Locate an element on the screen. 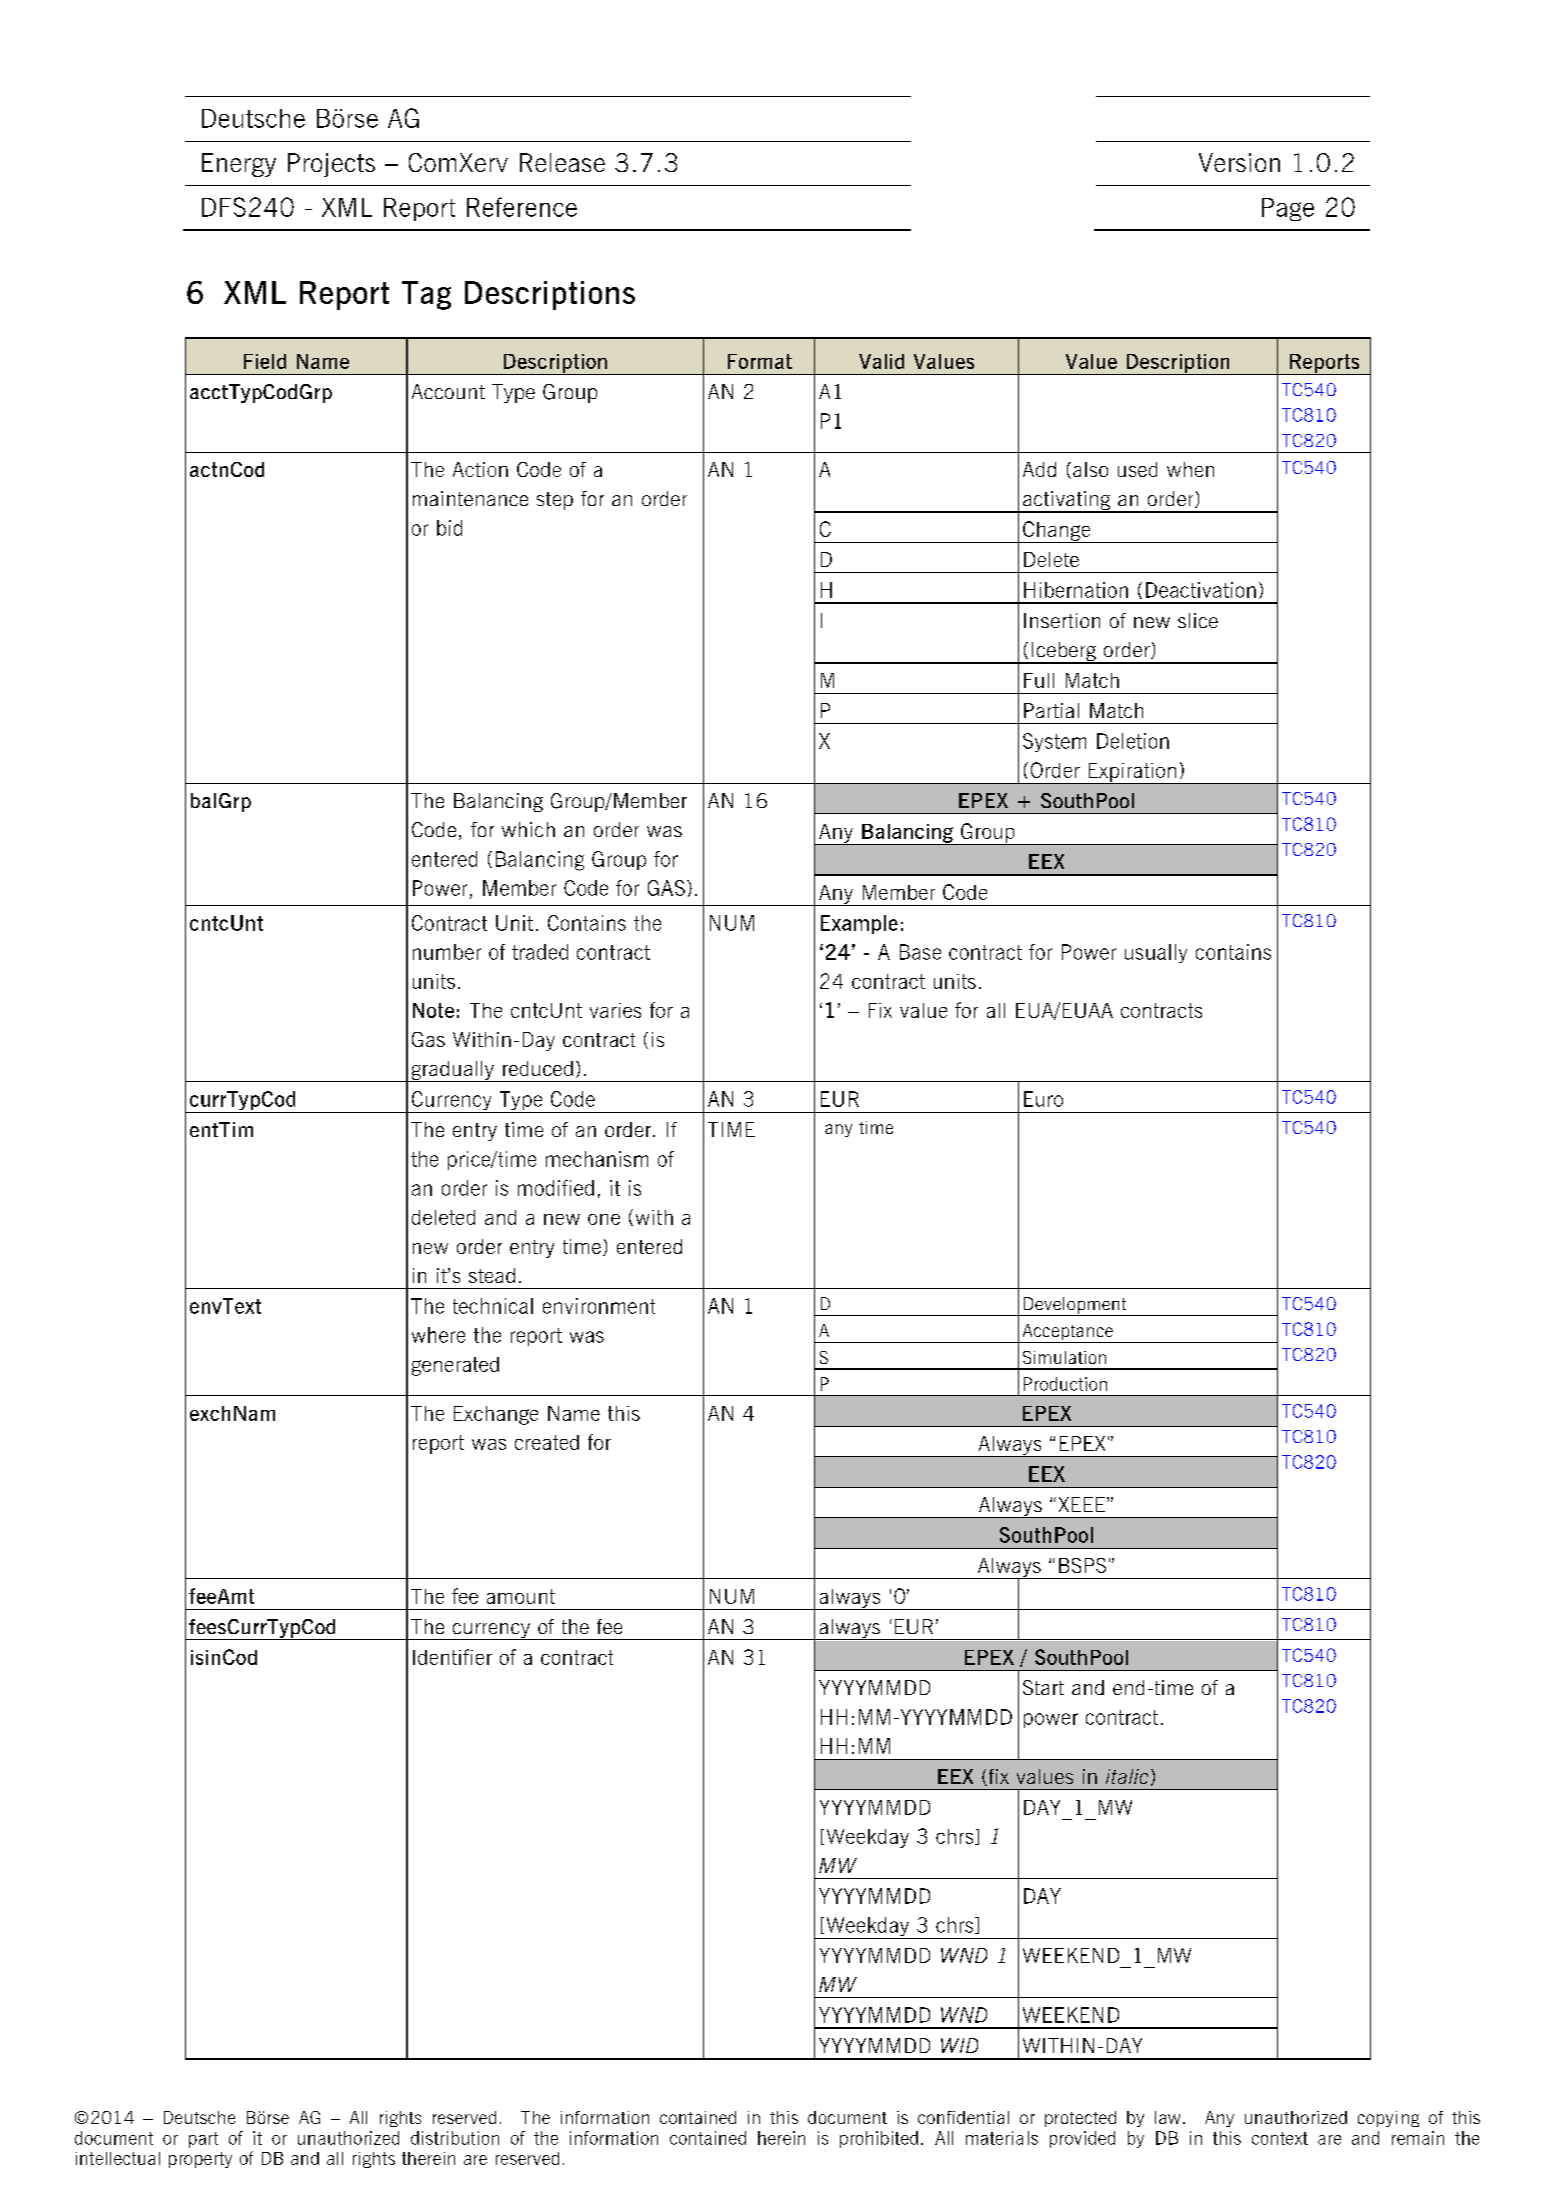  created is located at coordinates (547, 1442).
